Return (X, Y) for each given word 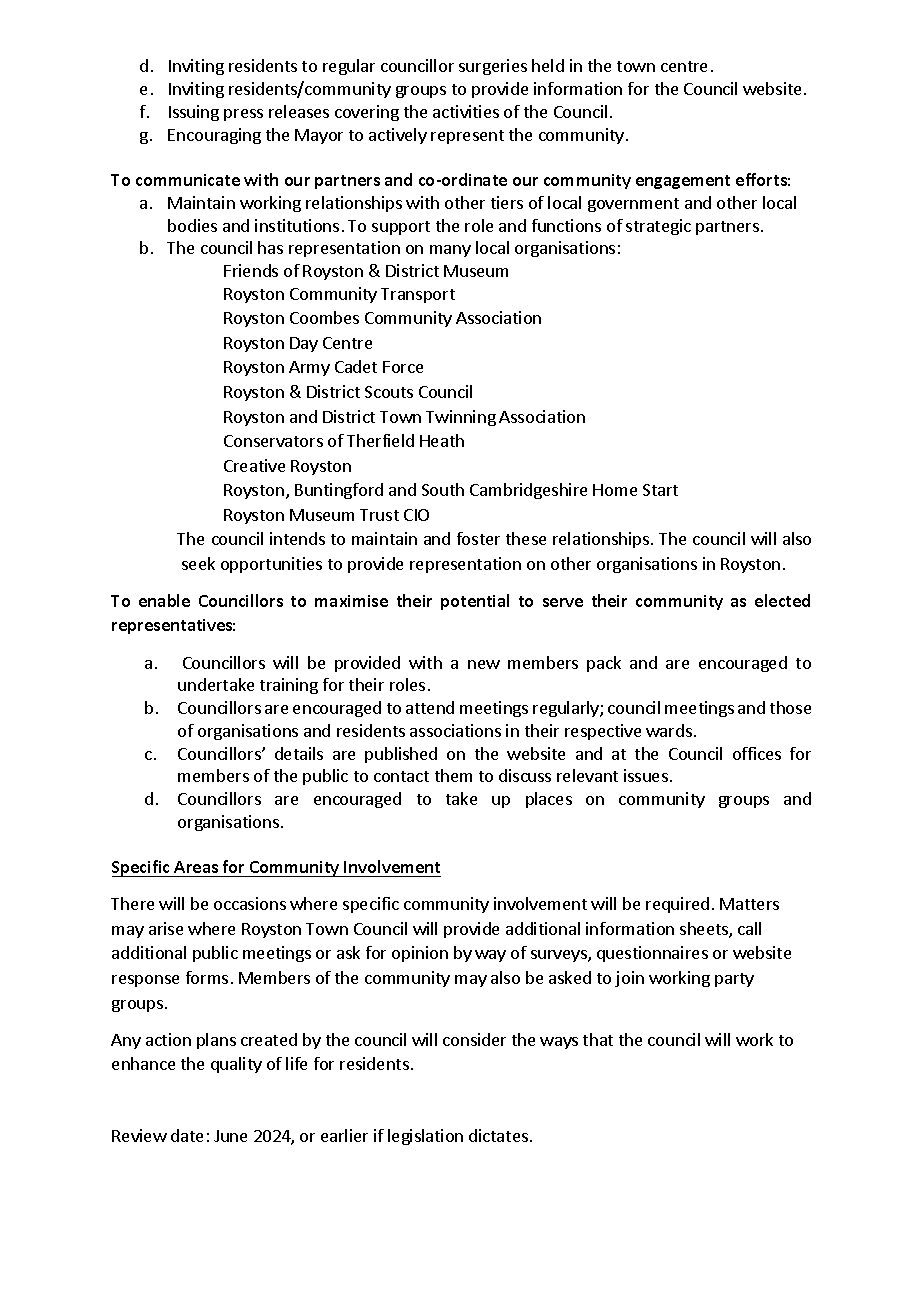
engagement (683, 182)
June (230, 1136)
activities (466, 111)
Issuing (194, 113)
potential (475, 602)
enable (164, 600)
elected (782, 600)
